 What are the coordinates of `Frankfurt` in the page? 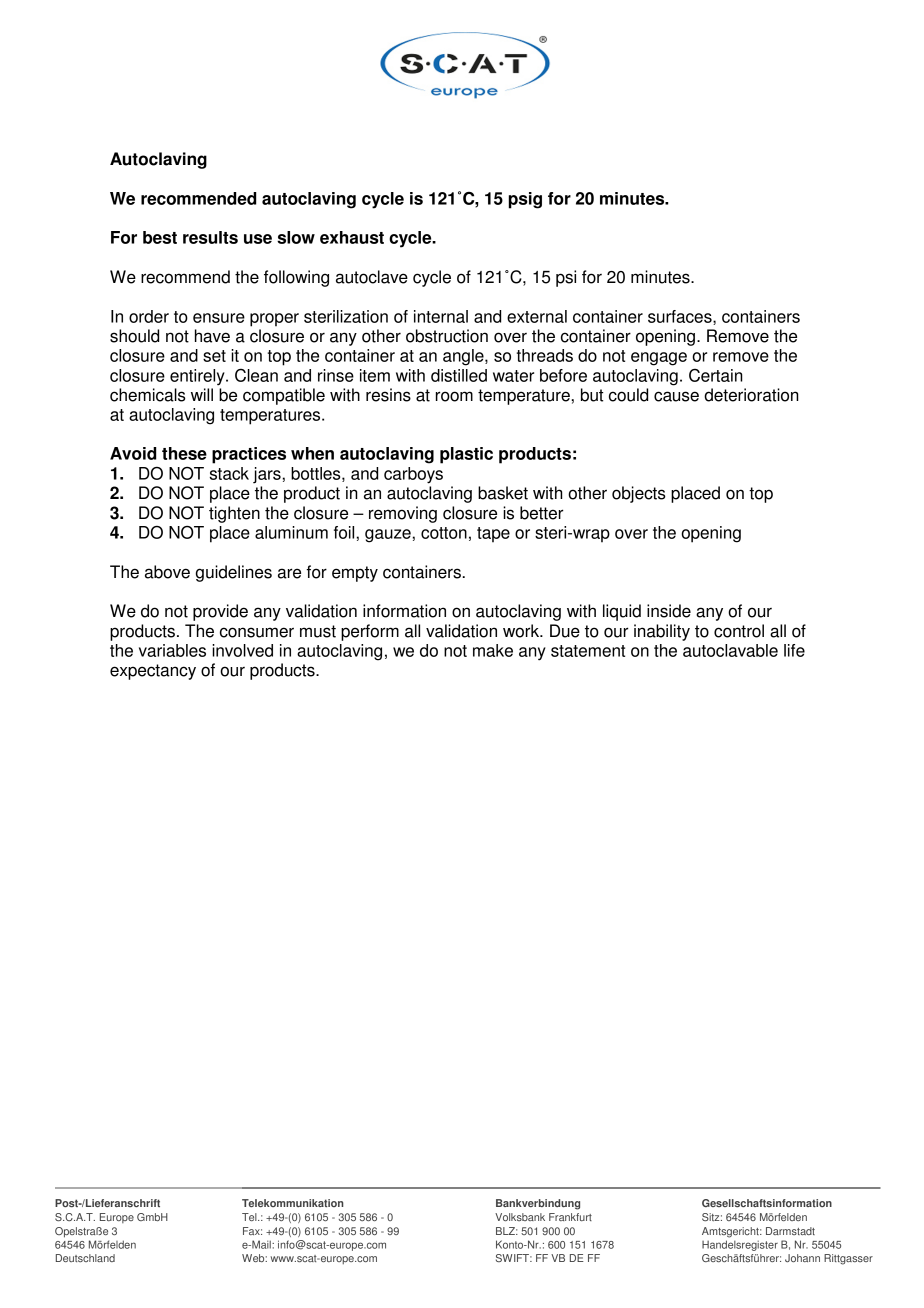 It's located at (570, 1217).
